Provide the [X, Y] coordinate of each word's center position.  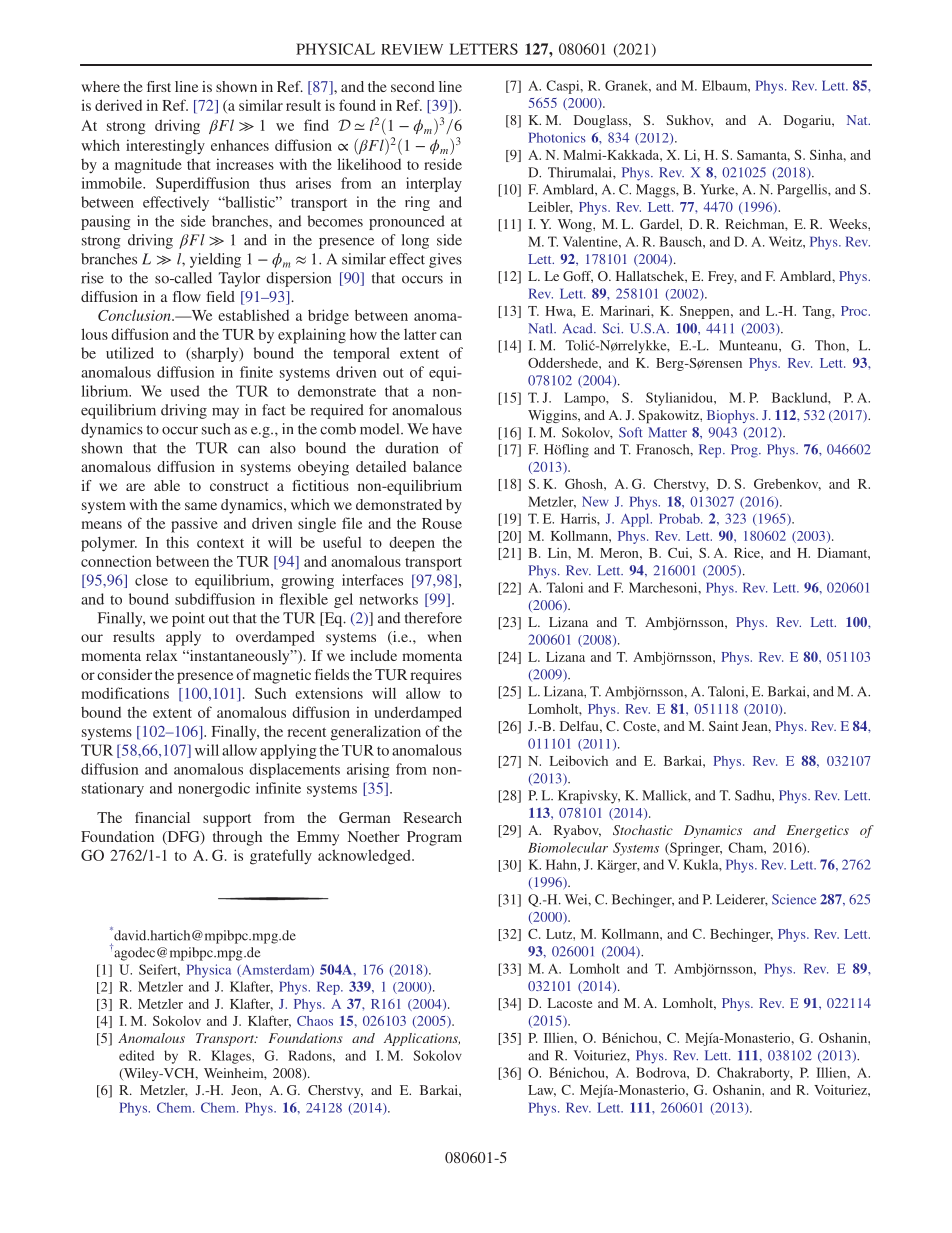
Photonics [557, 137]
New [595, 501]
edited [136, 1055]
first [159, 86]
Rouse [442, 523]
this [177, 542]
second [413, 86]
